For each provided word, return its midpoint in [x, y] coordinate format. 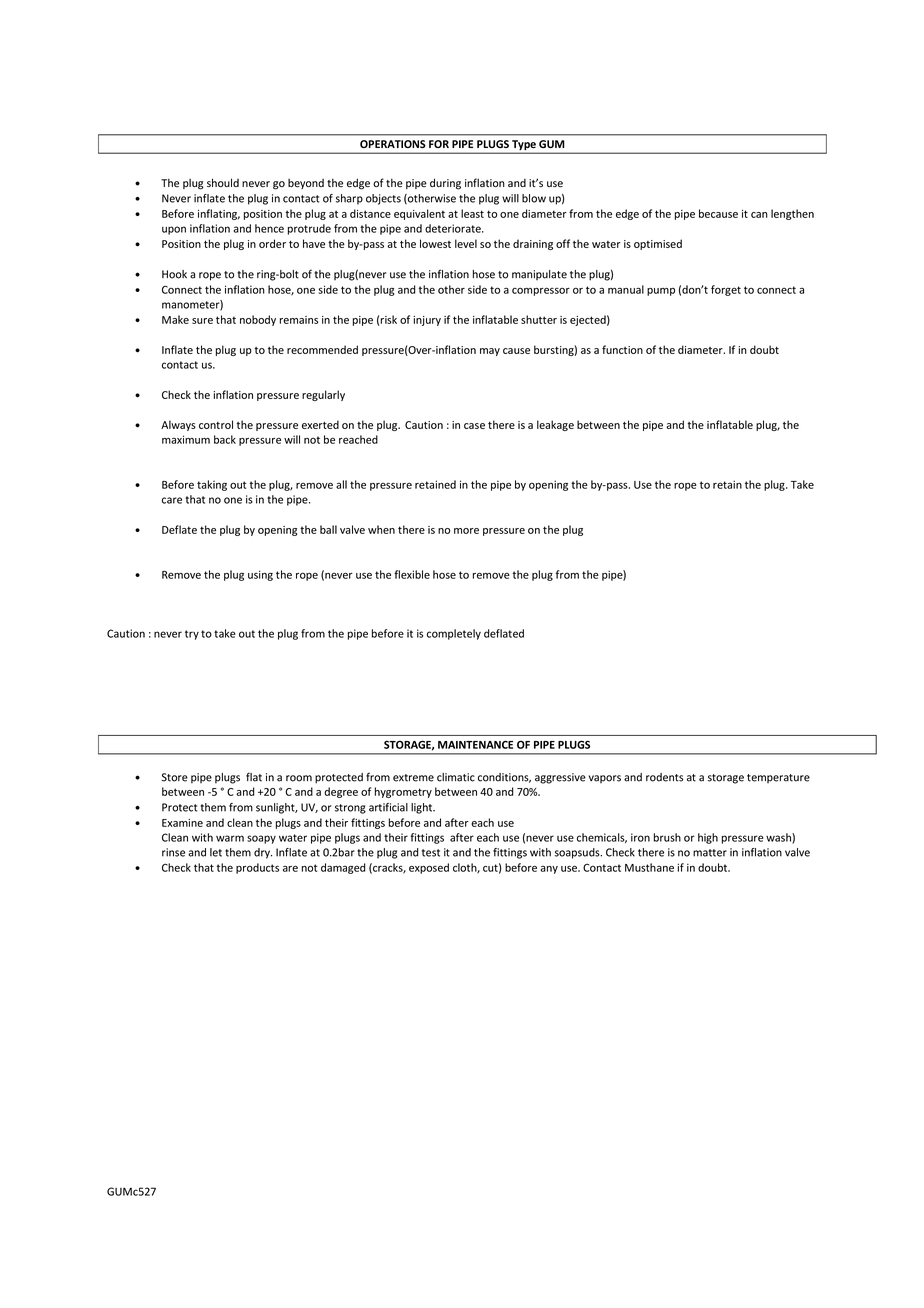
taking [212, 485]
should [223, 182]
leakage [555, 425]
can [759, 215]
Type [524, 146]
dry [263, 853]
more [466, 531]
